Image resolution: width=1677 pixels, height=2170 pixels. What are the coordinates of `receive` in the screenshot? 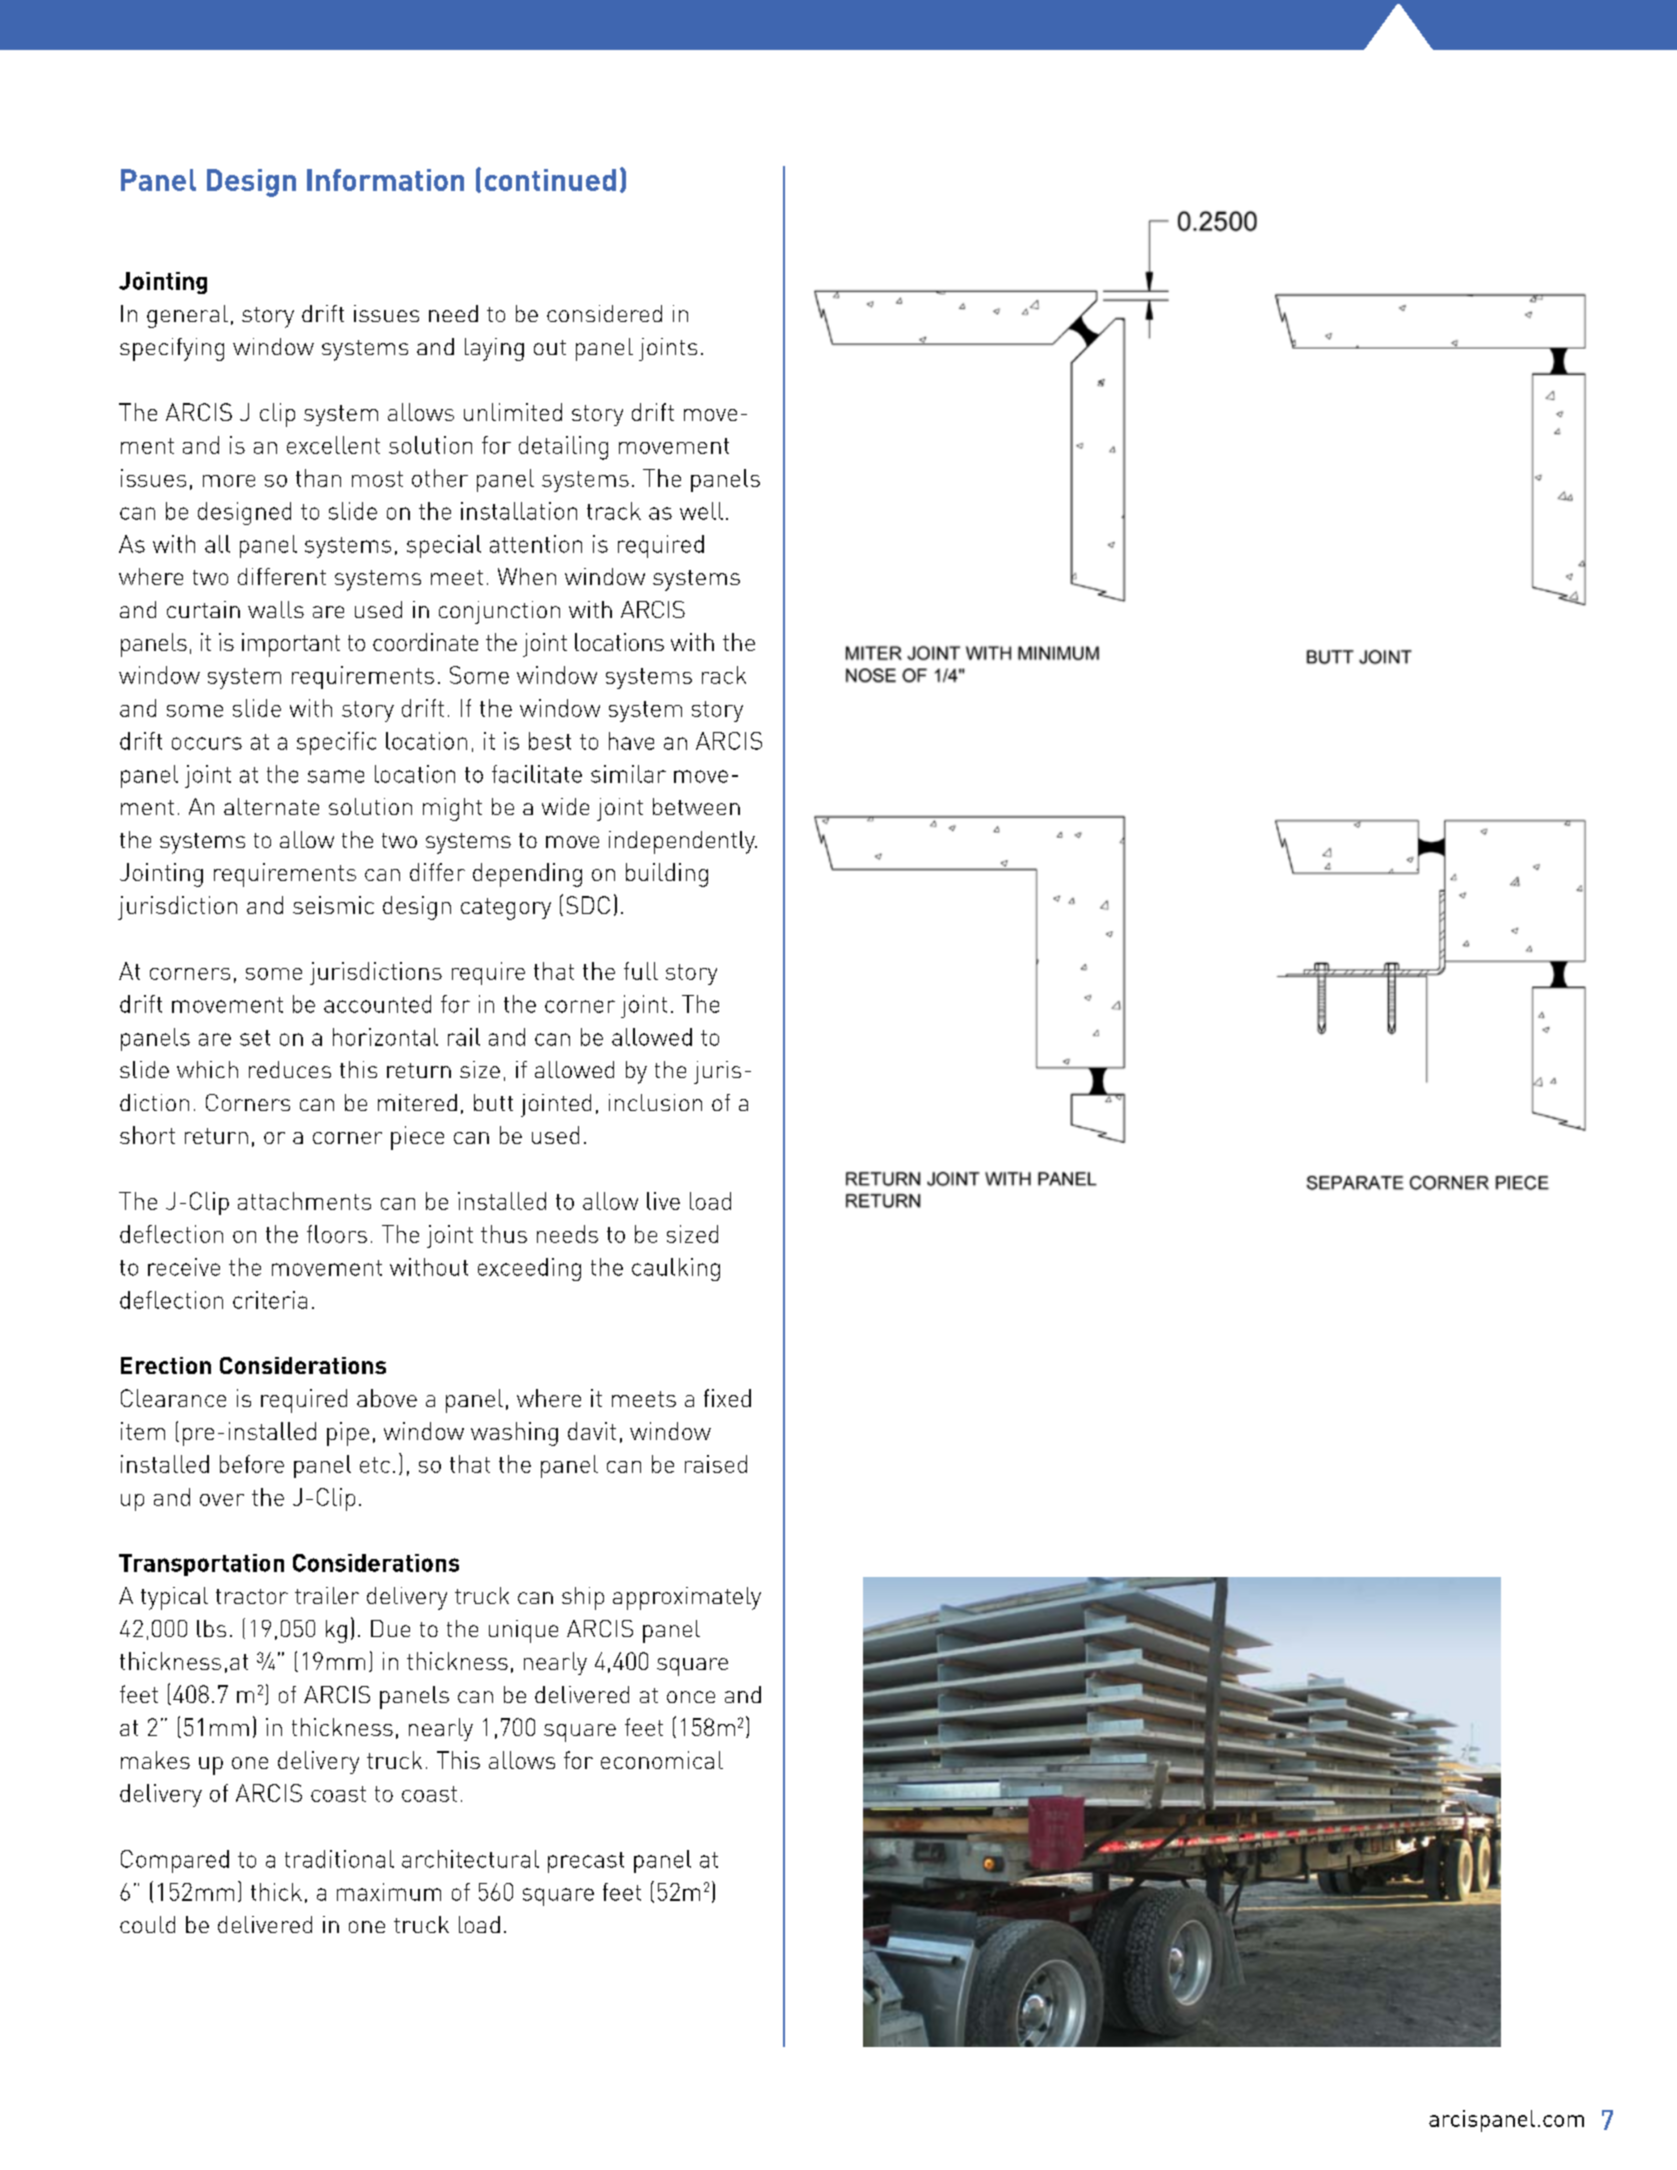 It's located at (184, 1267).
